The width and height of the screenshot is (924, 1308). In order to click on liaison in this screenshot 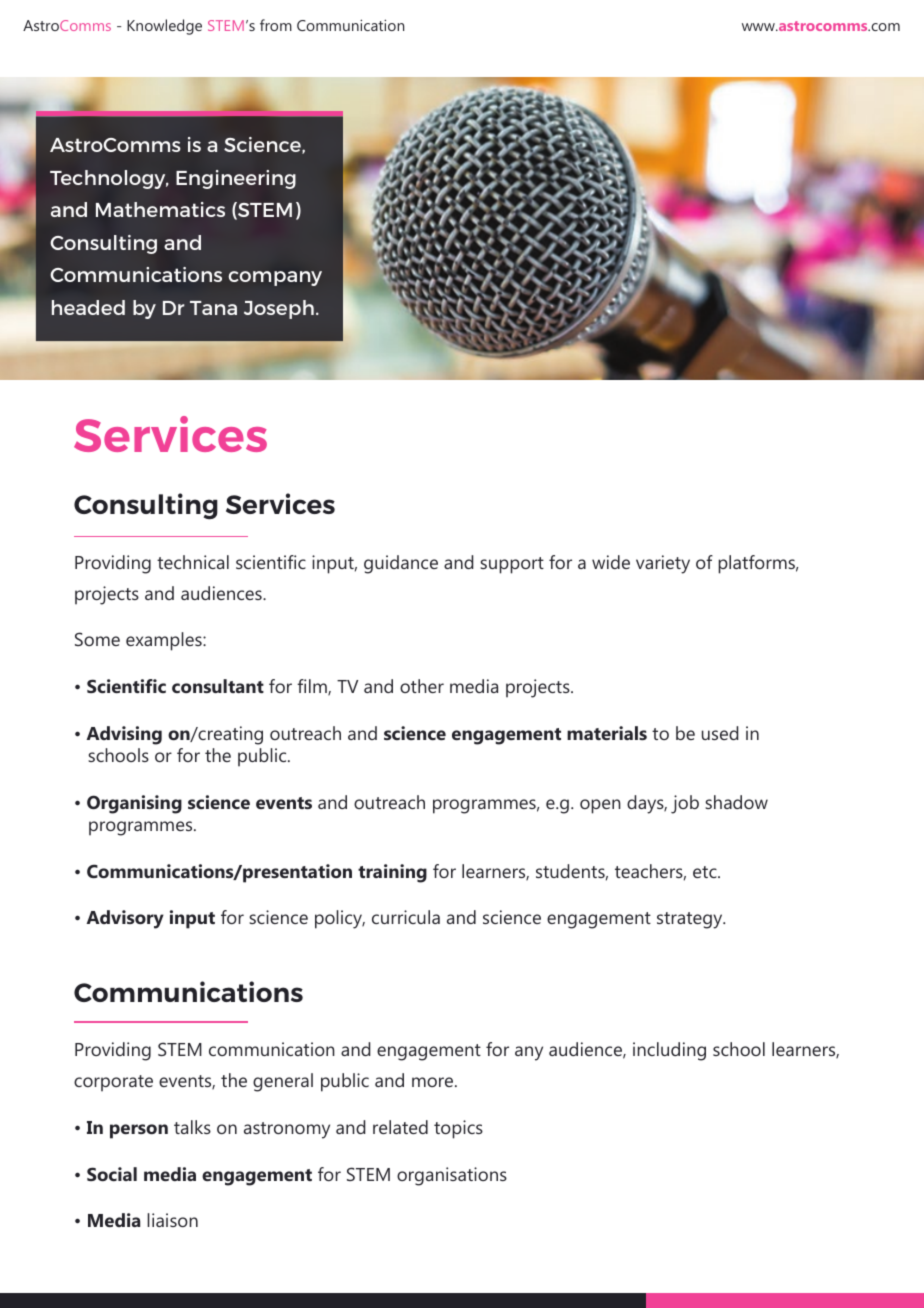, I will do `click(172, 1220)`.
